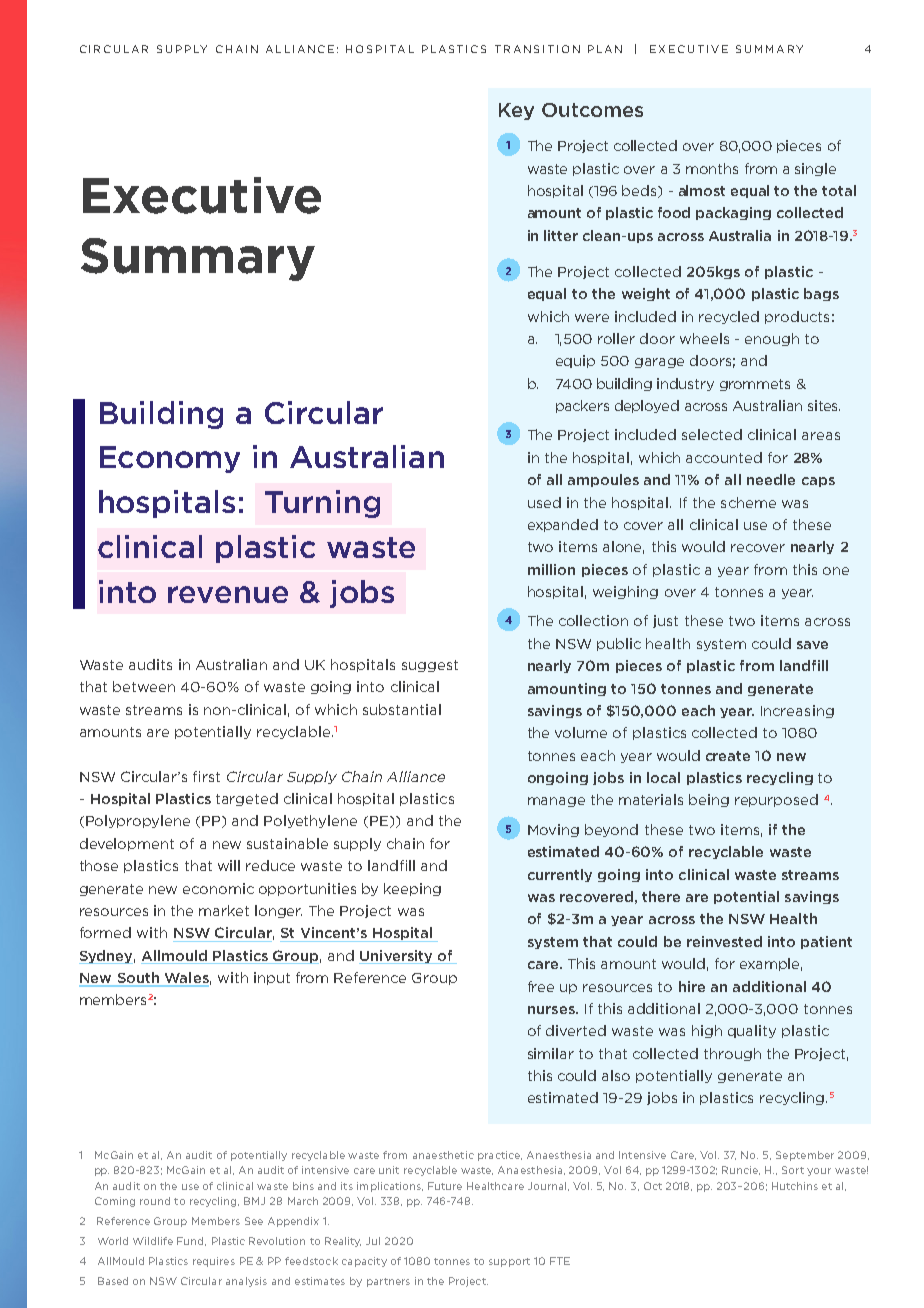  Describe the element at coordinates (797, 711) in the page. I see `Increasing` at that location.
